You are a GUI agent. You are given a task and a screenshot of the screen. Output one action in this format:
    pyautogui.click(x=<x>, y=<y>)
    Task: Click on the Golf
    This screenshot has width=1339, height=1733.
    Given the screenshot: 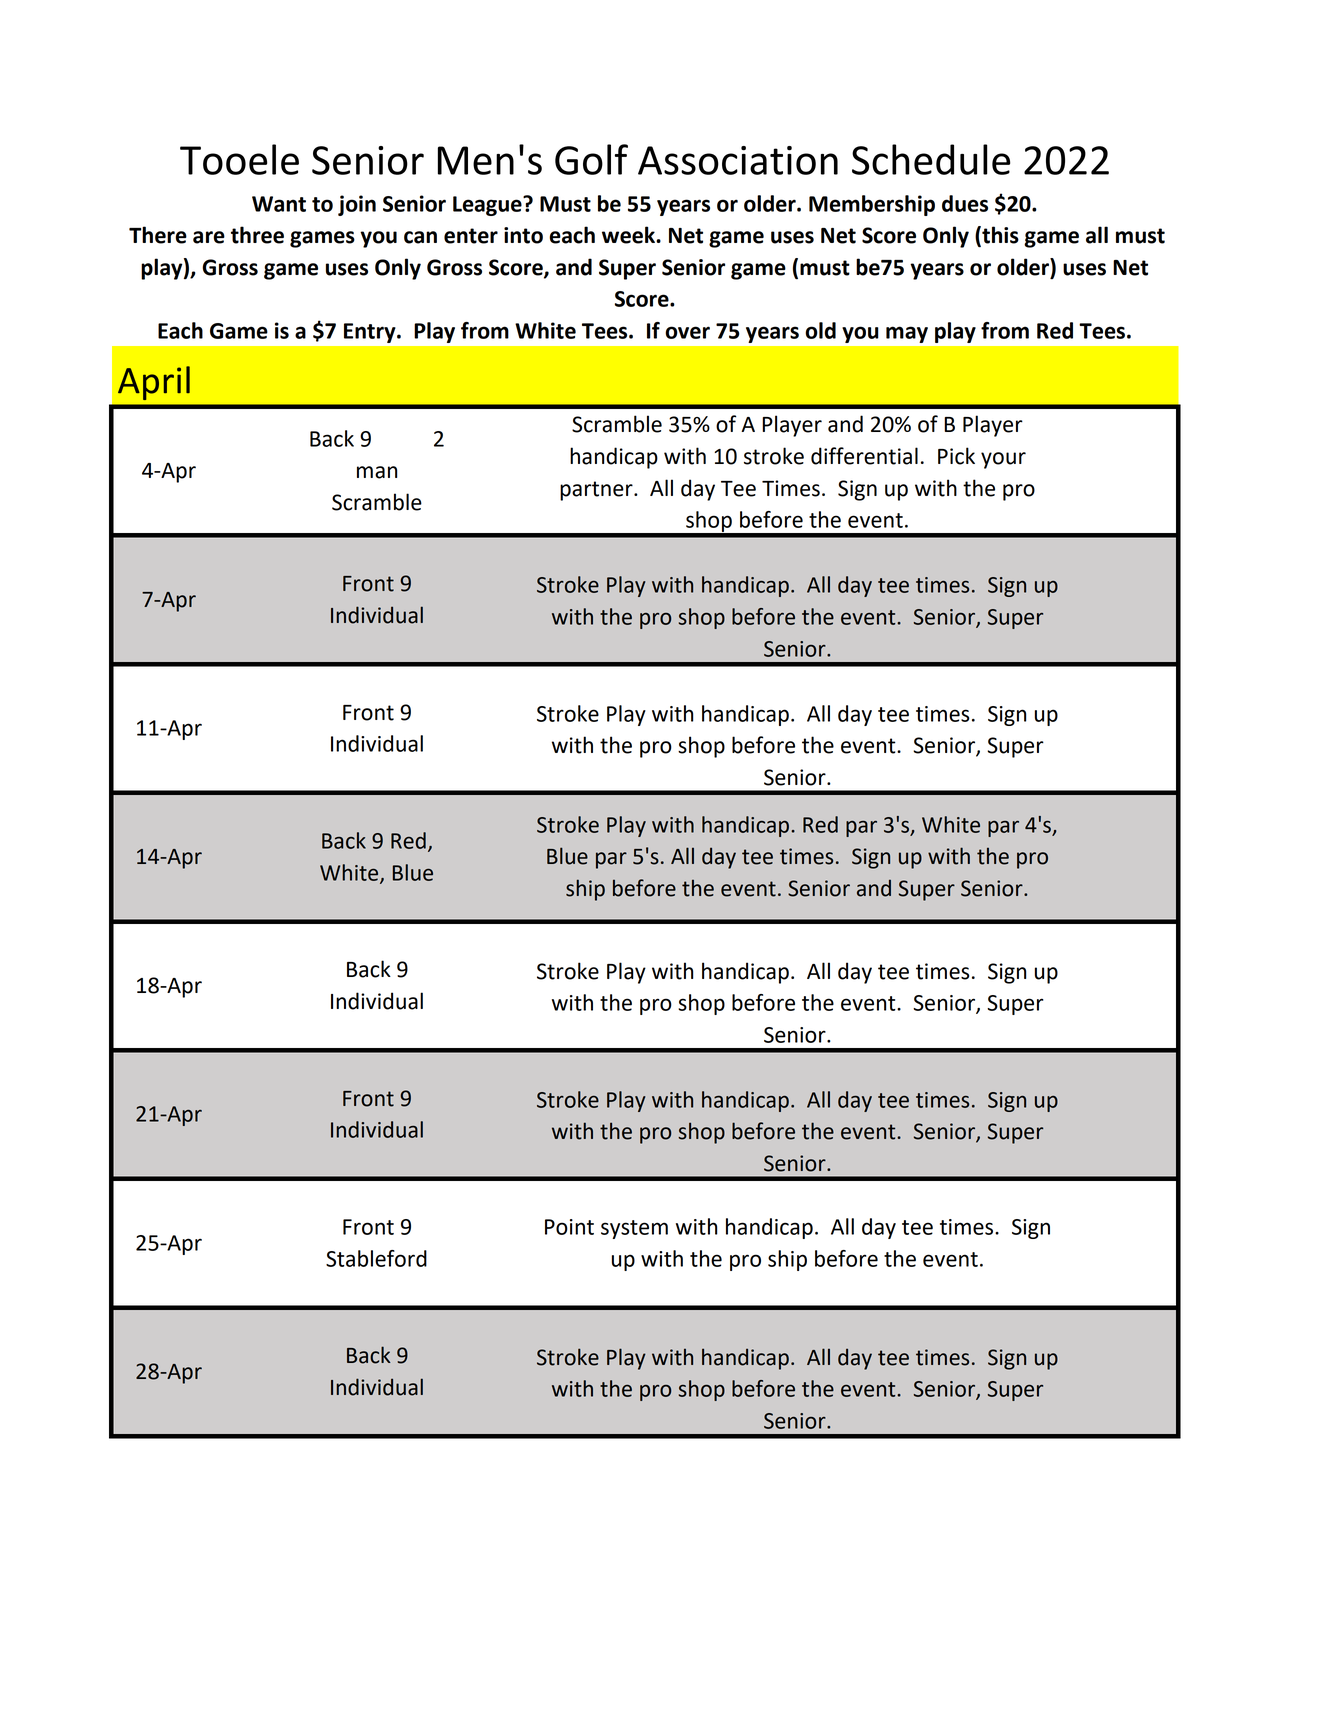 What is the action you would take?
    pyautogui.click(x=591, y=159)
